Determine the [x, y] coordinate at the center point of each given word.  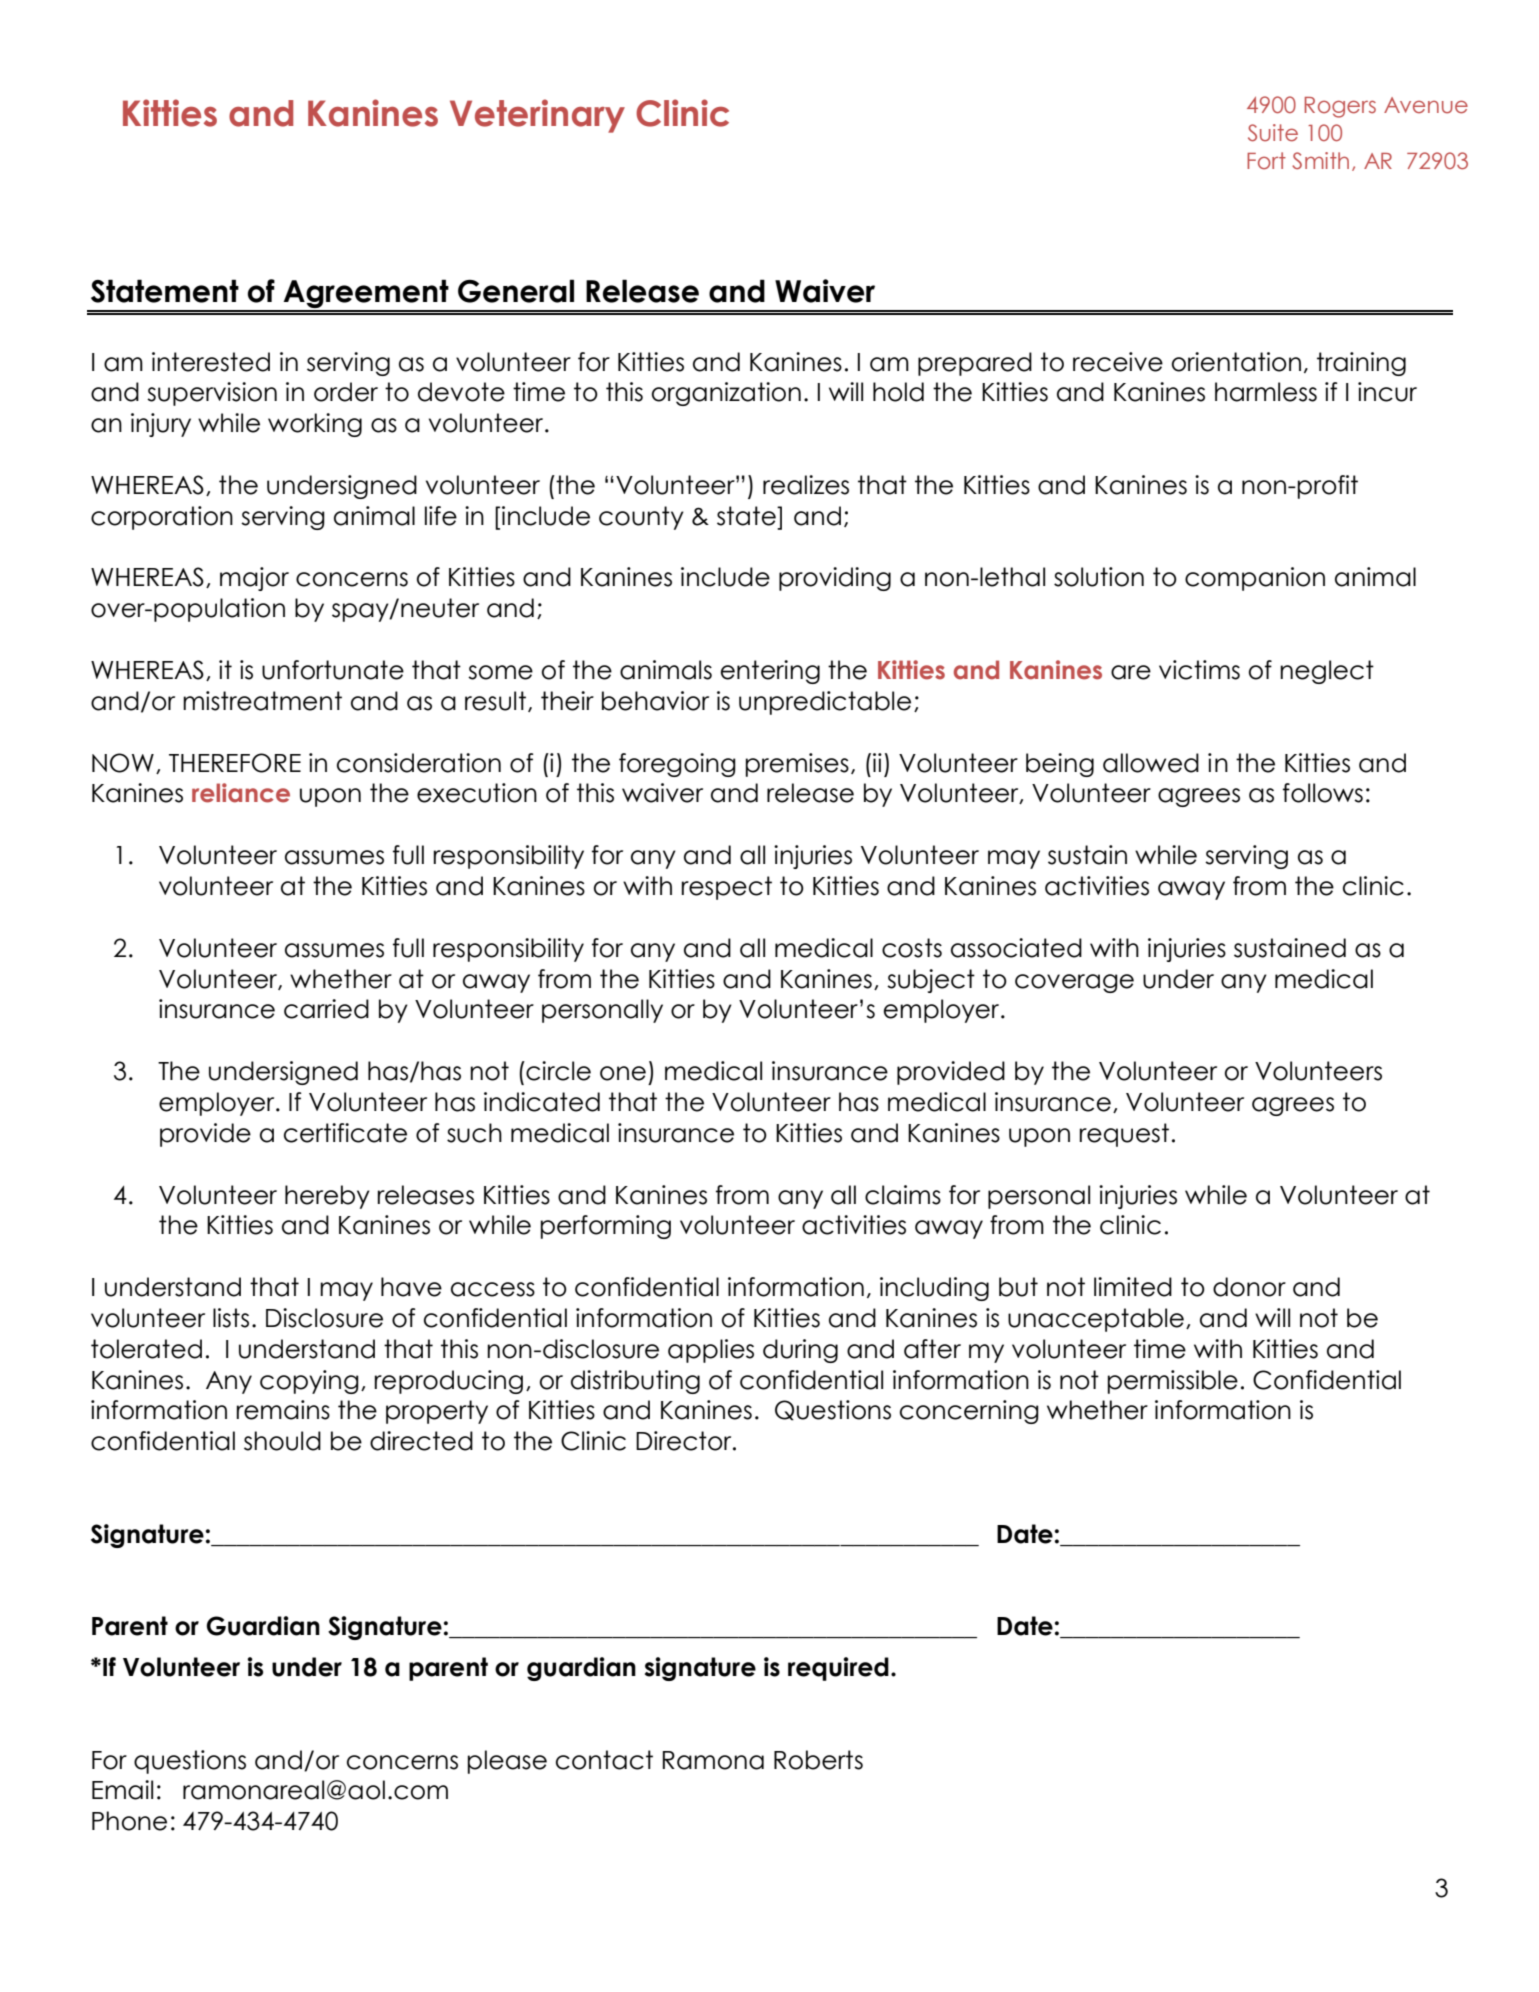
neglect [1327, 672]
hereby [327, 1197]
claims [903, 1195]
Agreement [366, 295]
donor [1249, 1287]
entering [770, 672]
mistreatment [262, 701]
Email [122, 1790]
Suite [1273, 133]
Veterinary [537, 116]
